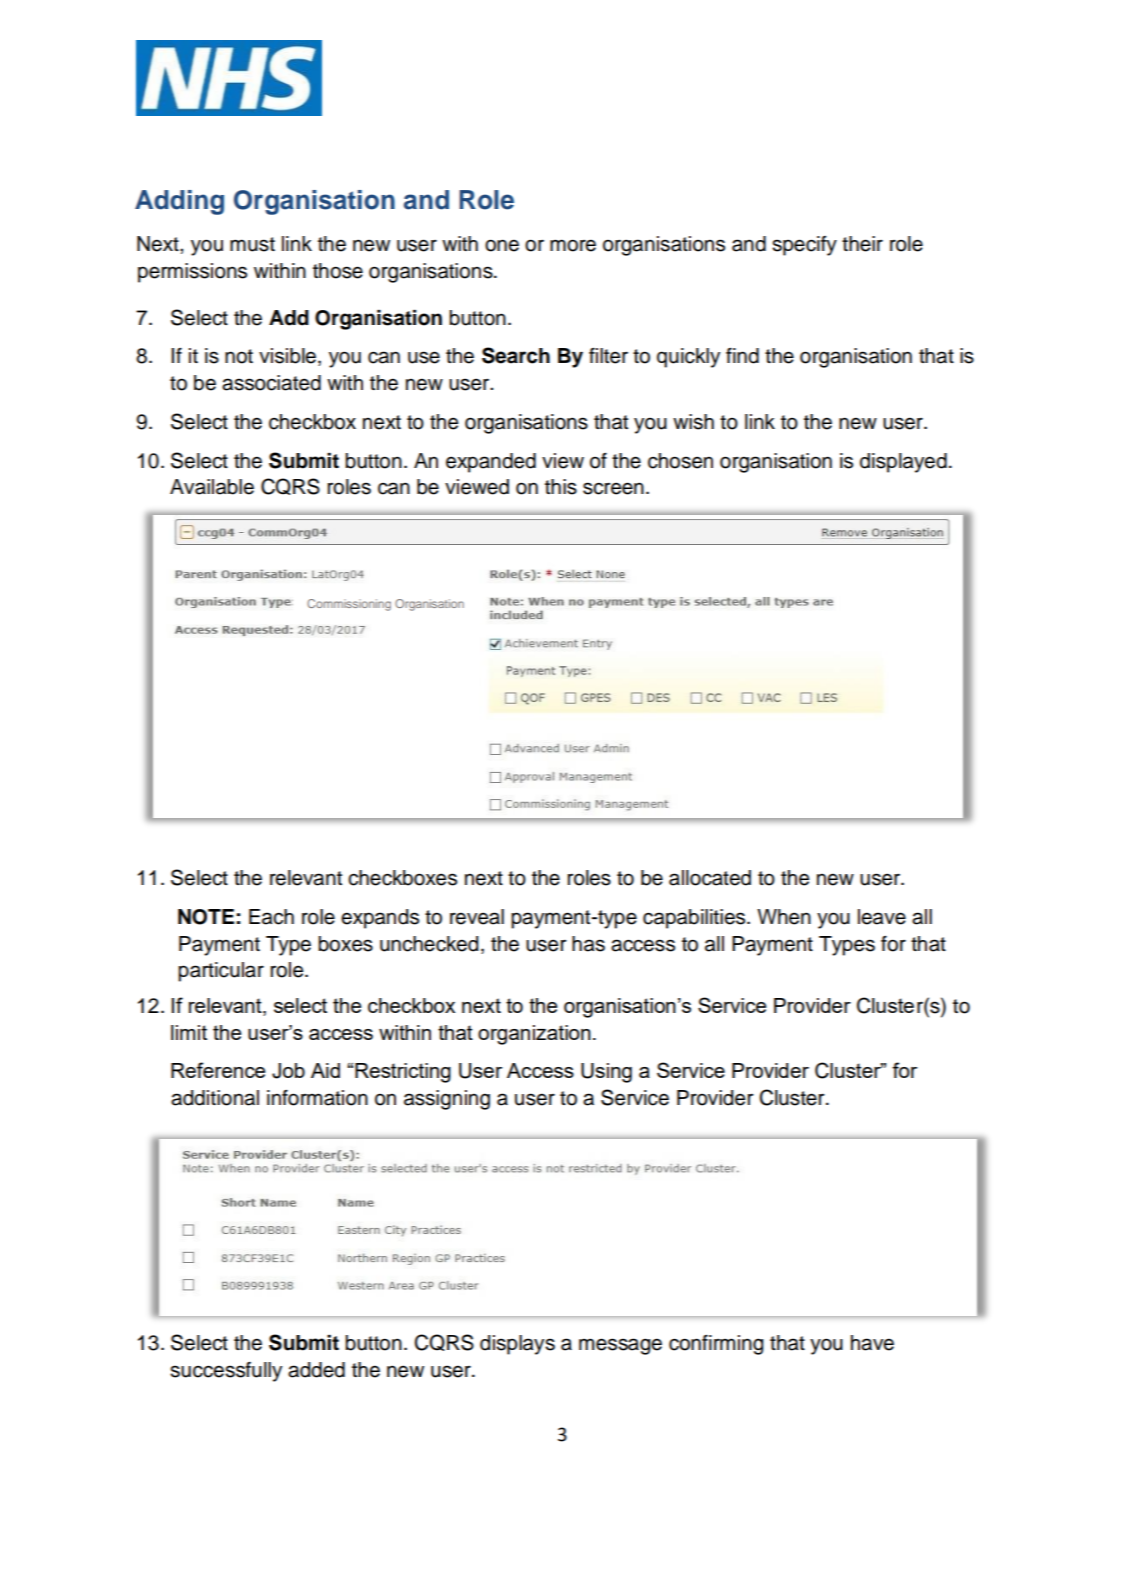 This screenshot has height=1592, width=1125. What do you see at coordinates (561, 487) in the screenshot?
I see `this` at bounding box center [561, 487].
